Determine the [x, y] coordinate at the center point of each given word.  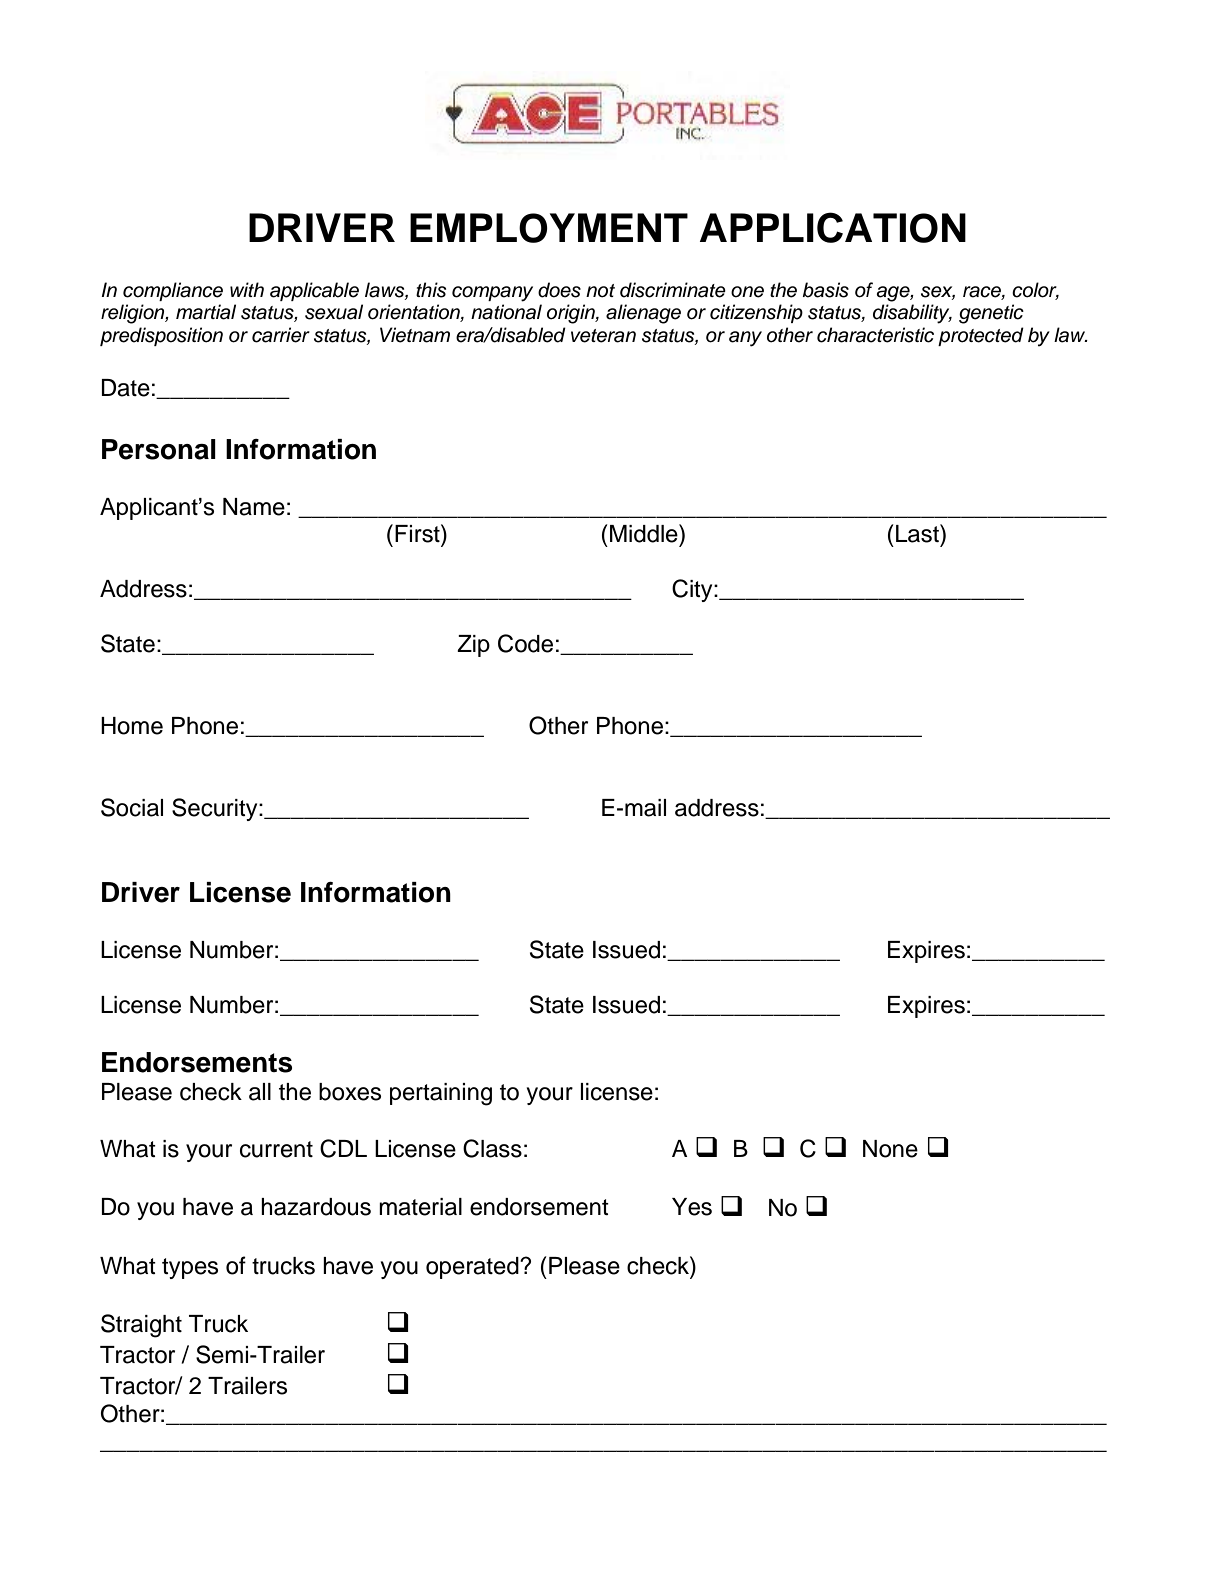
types [190, 1268]
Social [132, 807]
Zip [473, 646]
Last [918, 533]
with [247, 289]
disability [912, 314]
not [600, 291]
